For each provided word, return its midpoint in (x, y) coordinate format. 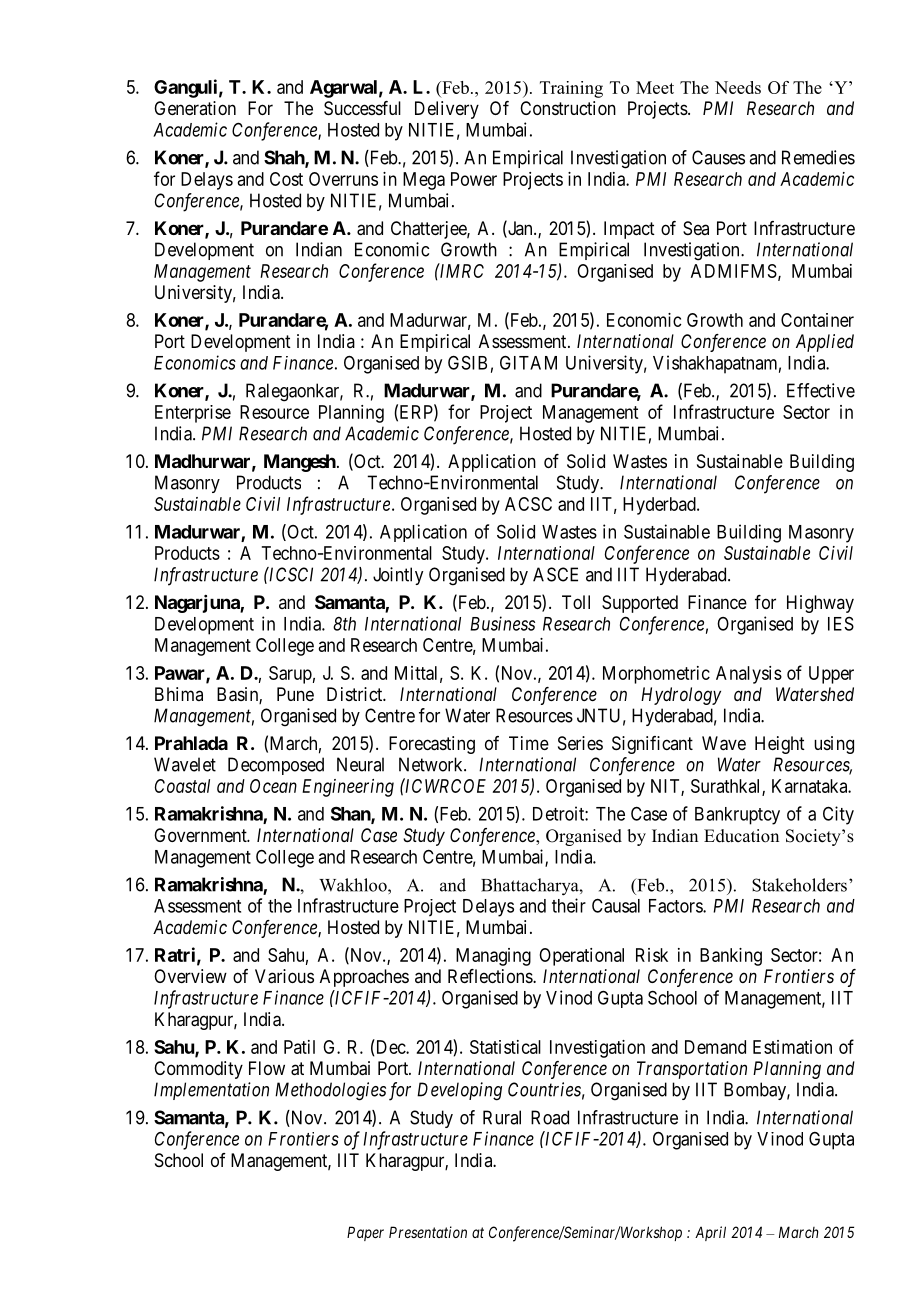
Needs (738, 87)
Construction (568, 108)
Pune (295, 694)
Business (502, 623)
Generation (195, 108)
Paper (365, 1233)
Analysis (749, 675)
